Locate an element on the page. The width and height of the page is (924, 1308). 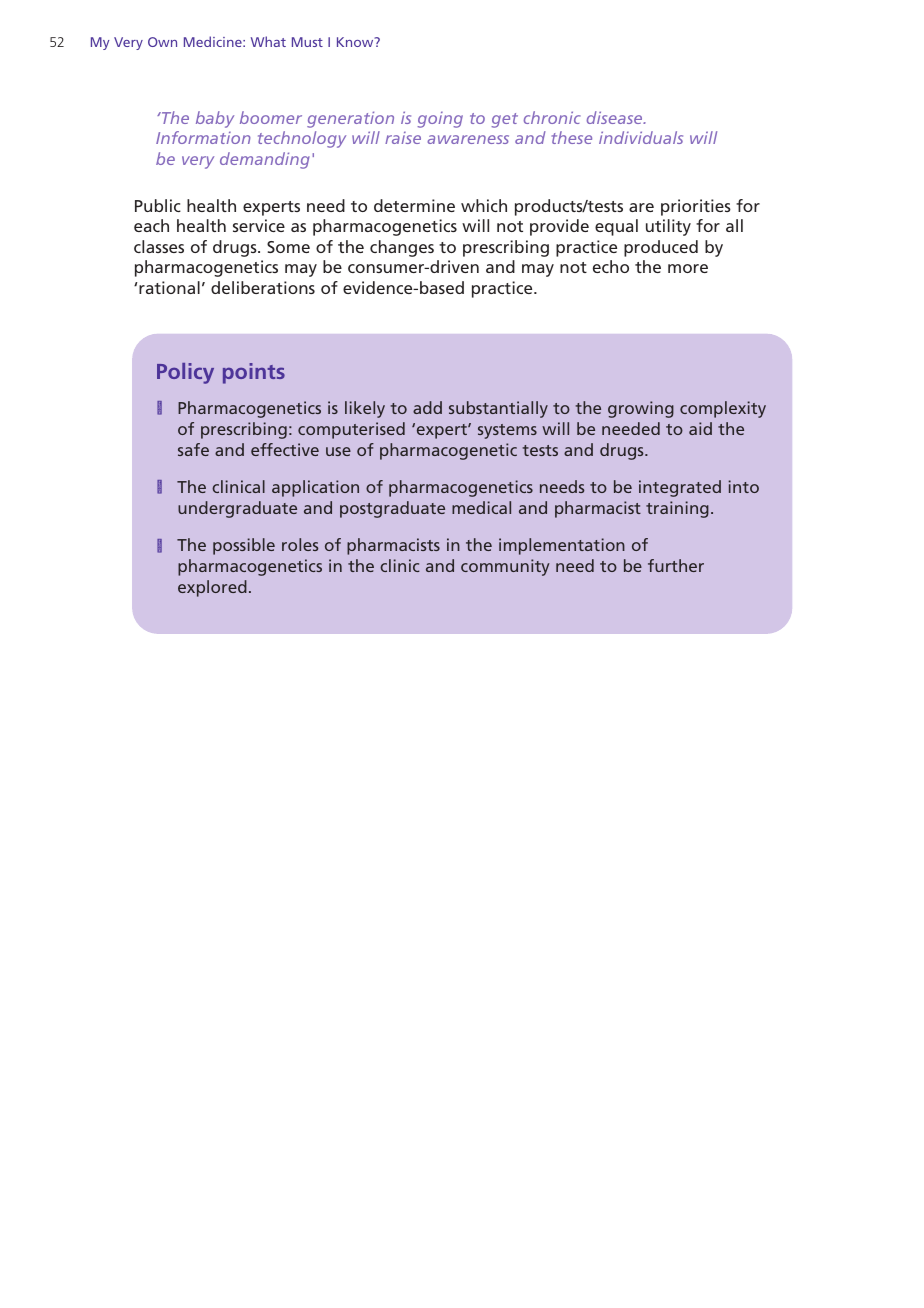
add is located at coordinates (427, 407).
